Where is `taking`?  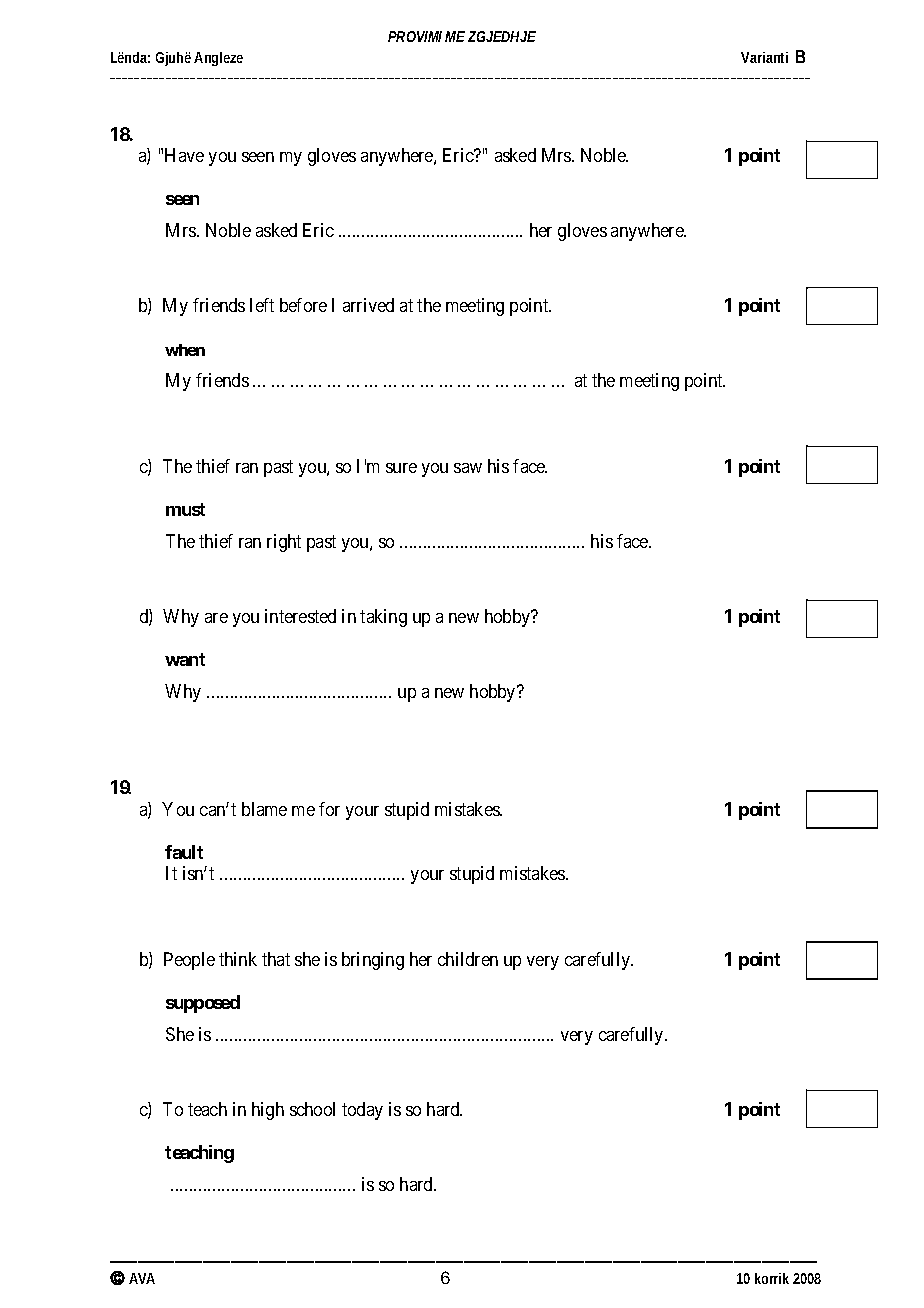 taking is located at coordinates (383, 618).
